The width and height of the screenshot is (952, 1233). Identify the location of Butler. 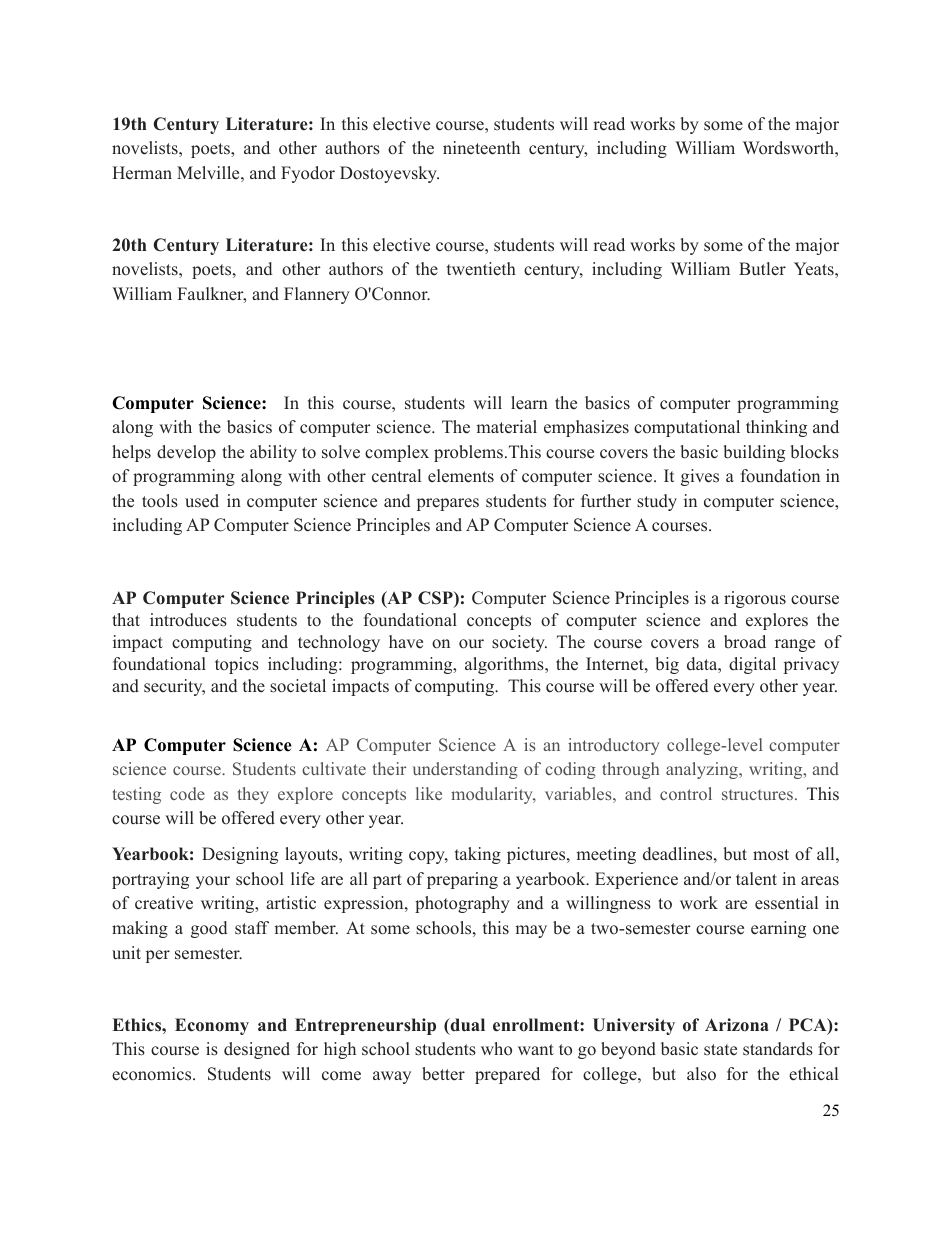
(762, 269).
